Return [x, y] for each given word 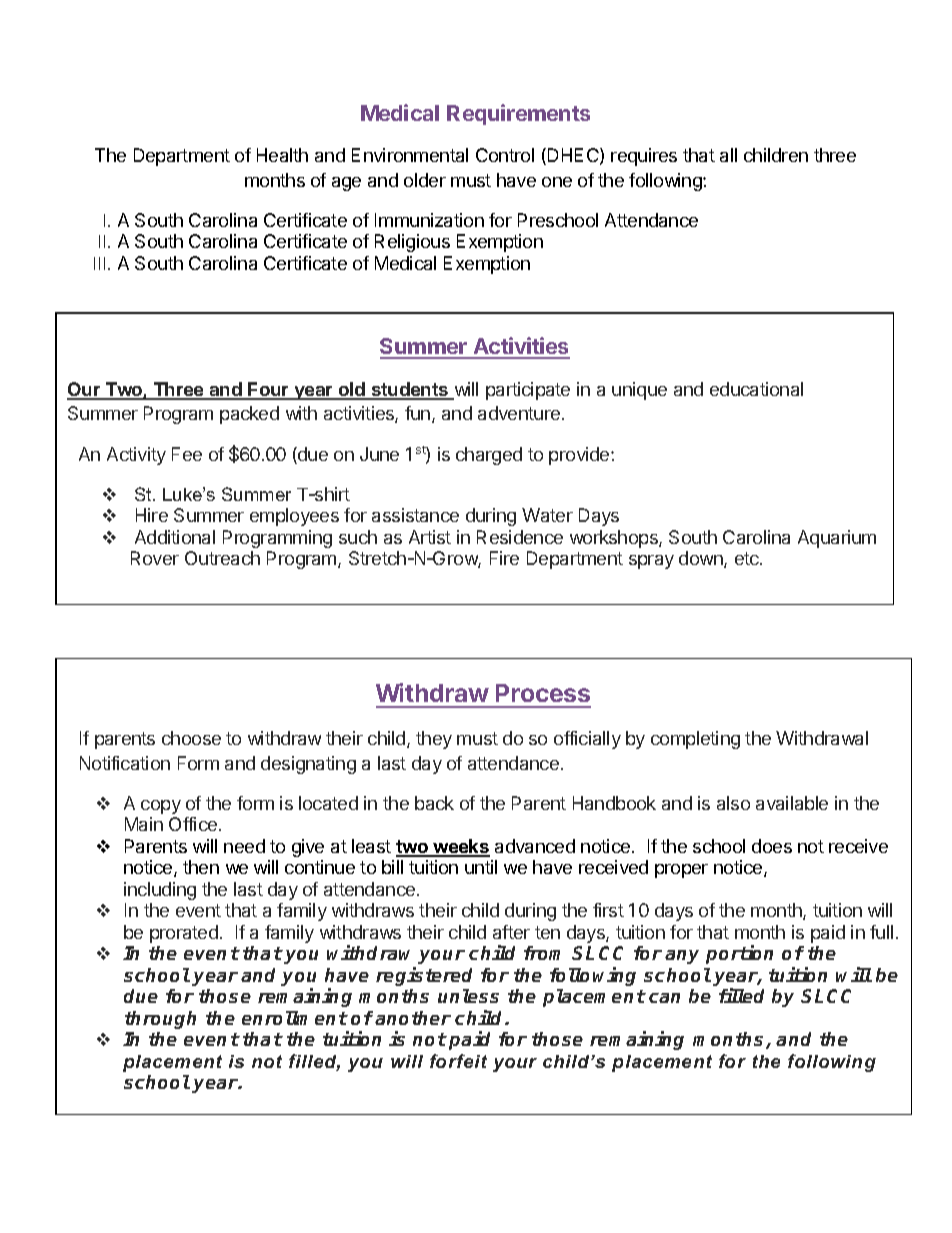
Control [505, 155]
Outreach [222, 558]
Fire [504, 558]
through [160, 1020]
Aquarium [837, 539]
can [664, 998]
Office [193, 824]
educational [756, 389]
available [792, 803]
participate [528, 391]
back [434, 803]
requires [644, 157]
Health [282, 155]
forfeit [458, 1061]
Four [269, 390]
